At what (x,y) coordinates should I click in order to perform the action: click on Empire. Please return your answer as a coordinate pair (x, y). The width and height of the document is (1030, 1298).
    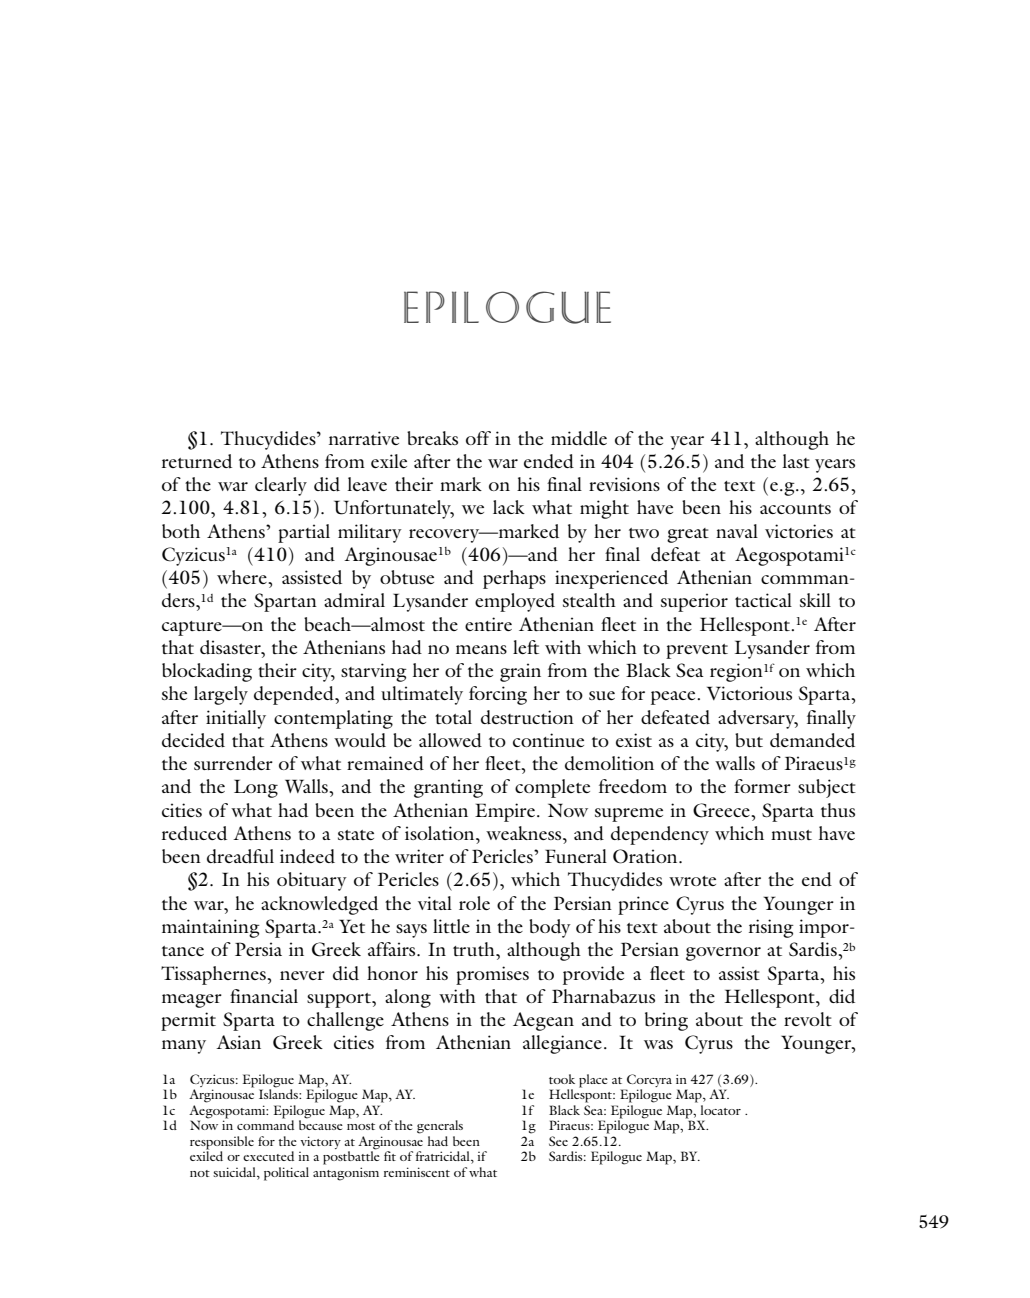
    Looking at the image, I should click on (505, 812).
